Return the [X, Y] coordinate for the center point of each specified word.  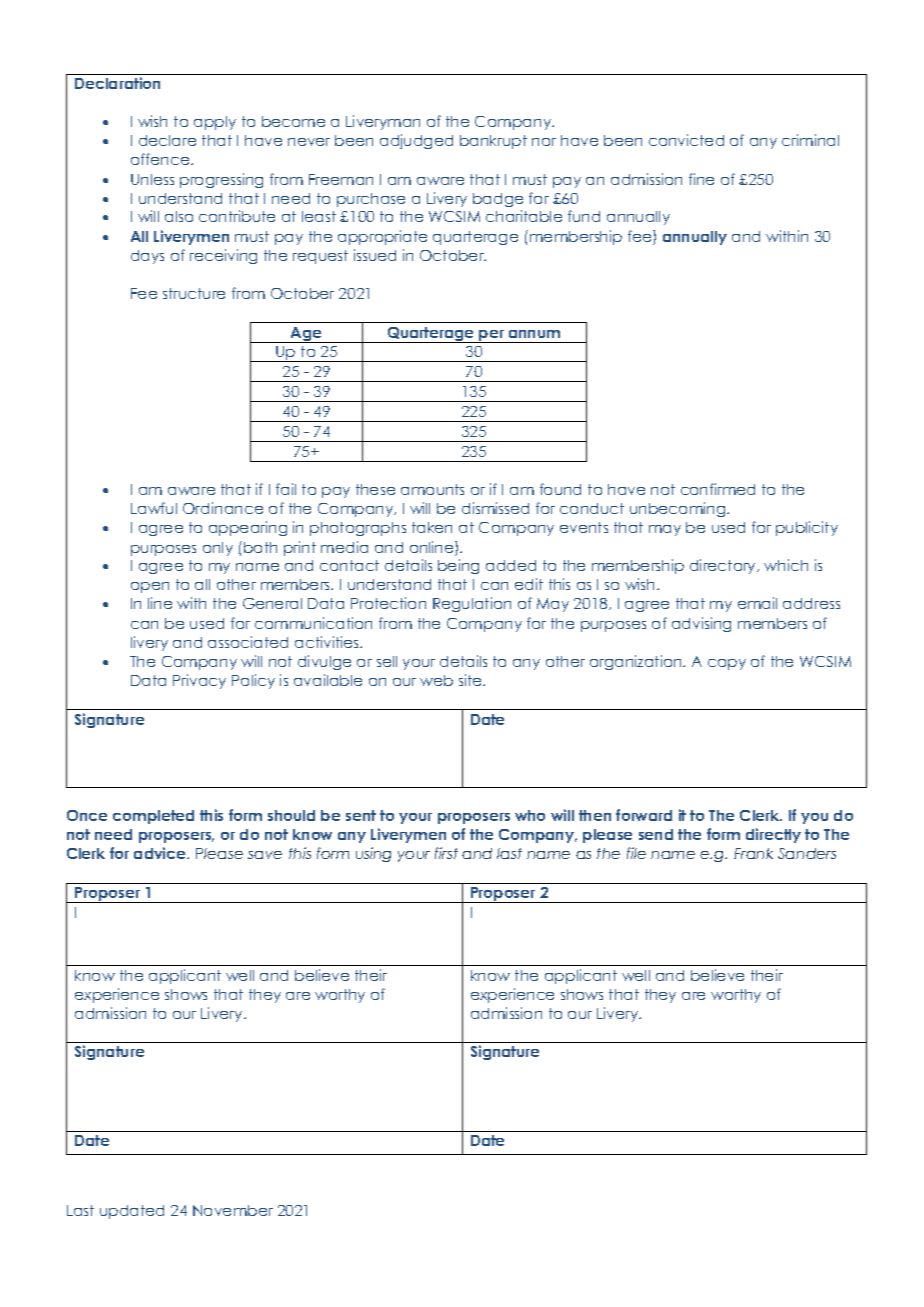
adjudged [416, 141]
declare [167, 140]
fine [701, 179]
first [446, 853]
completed [153, 817]
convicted [686, 140]
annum [534, 334]
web [436, 680]
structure [194, 293]
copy [727, 664]
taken [432, 527]
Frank [753, 853]
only [218, 549]
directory [724, 566]
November [233, 1210]
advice [161, 853]
